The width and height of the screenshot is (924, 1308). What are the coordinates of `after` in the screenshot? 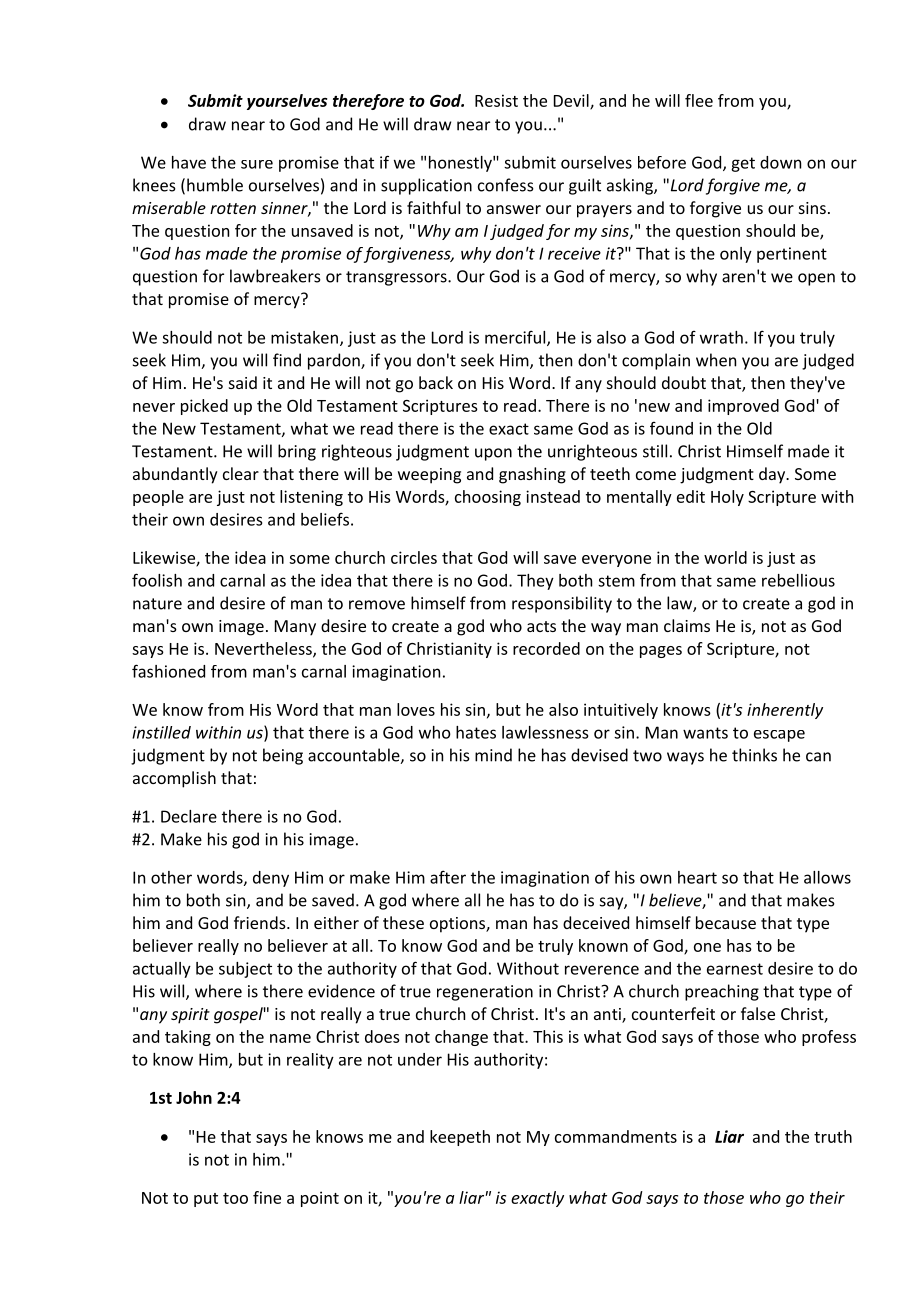 It's located at (448, 877).
